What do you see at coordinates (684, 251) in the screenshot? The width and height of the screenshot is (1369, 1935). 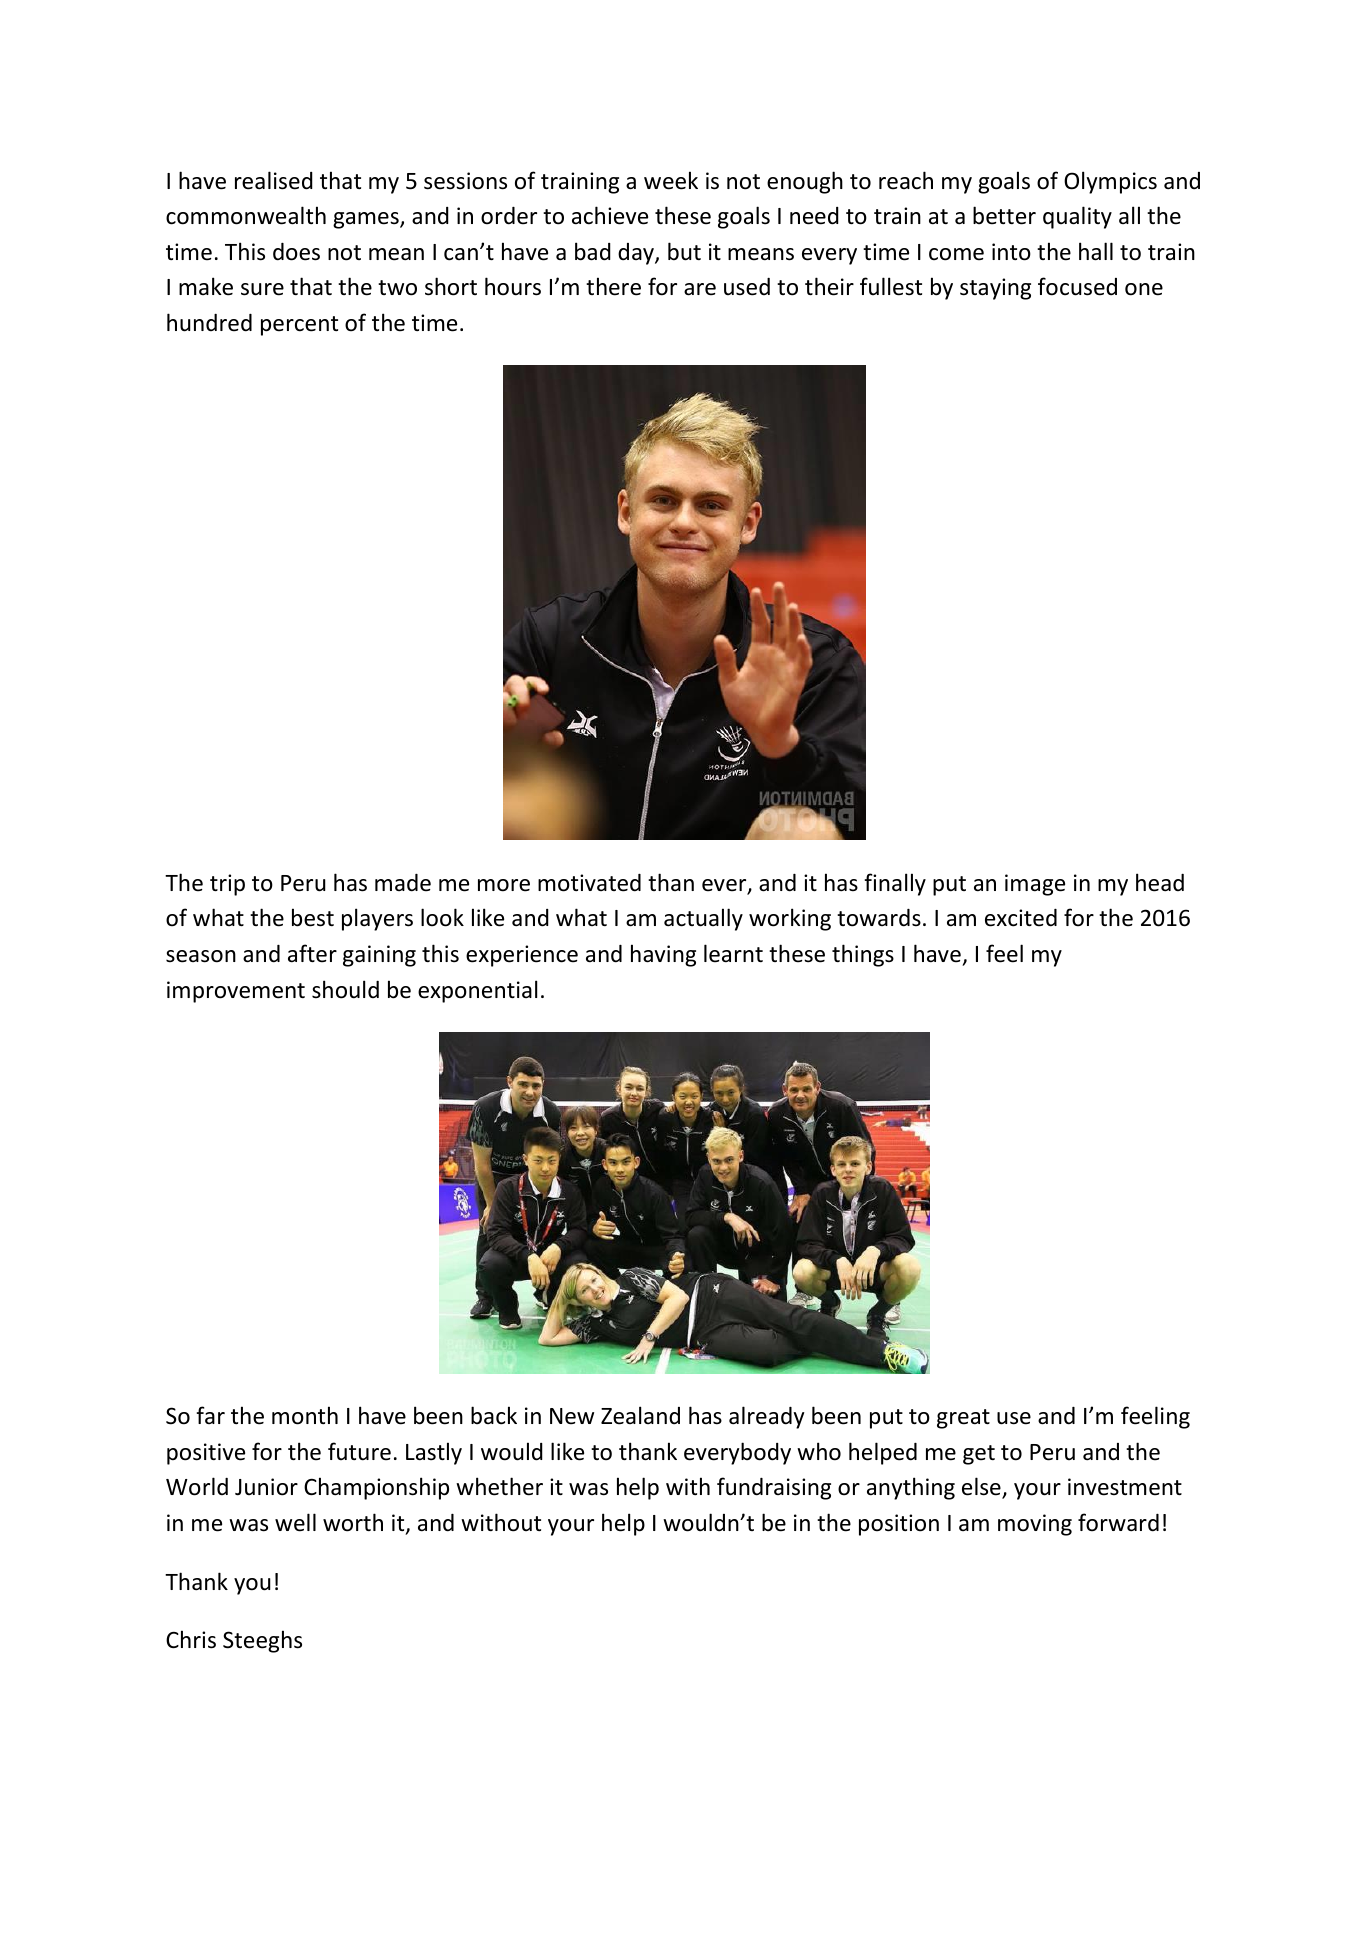 I see `but` at bounding box center [684, 251].
